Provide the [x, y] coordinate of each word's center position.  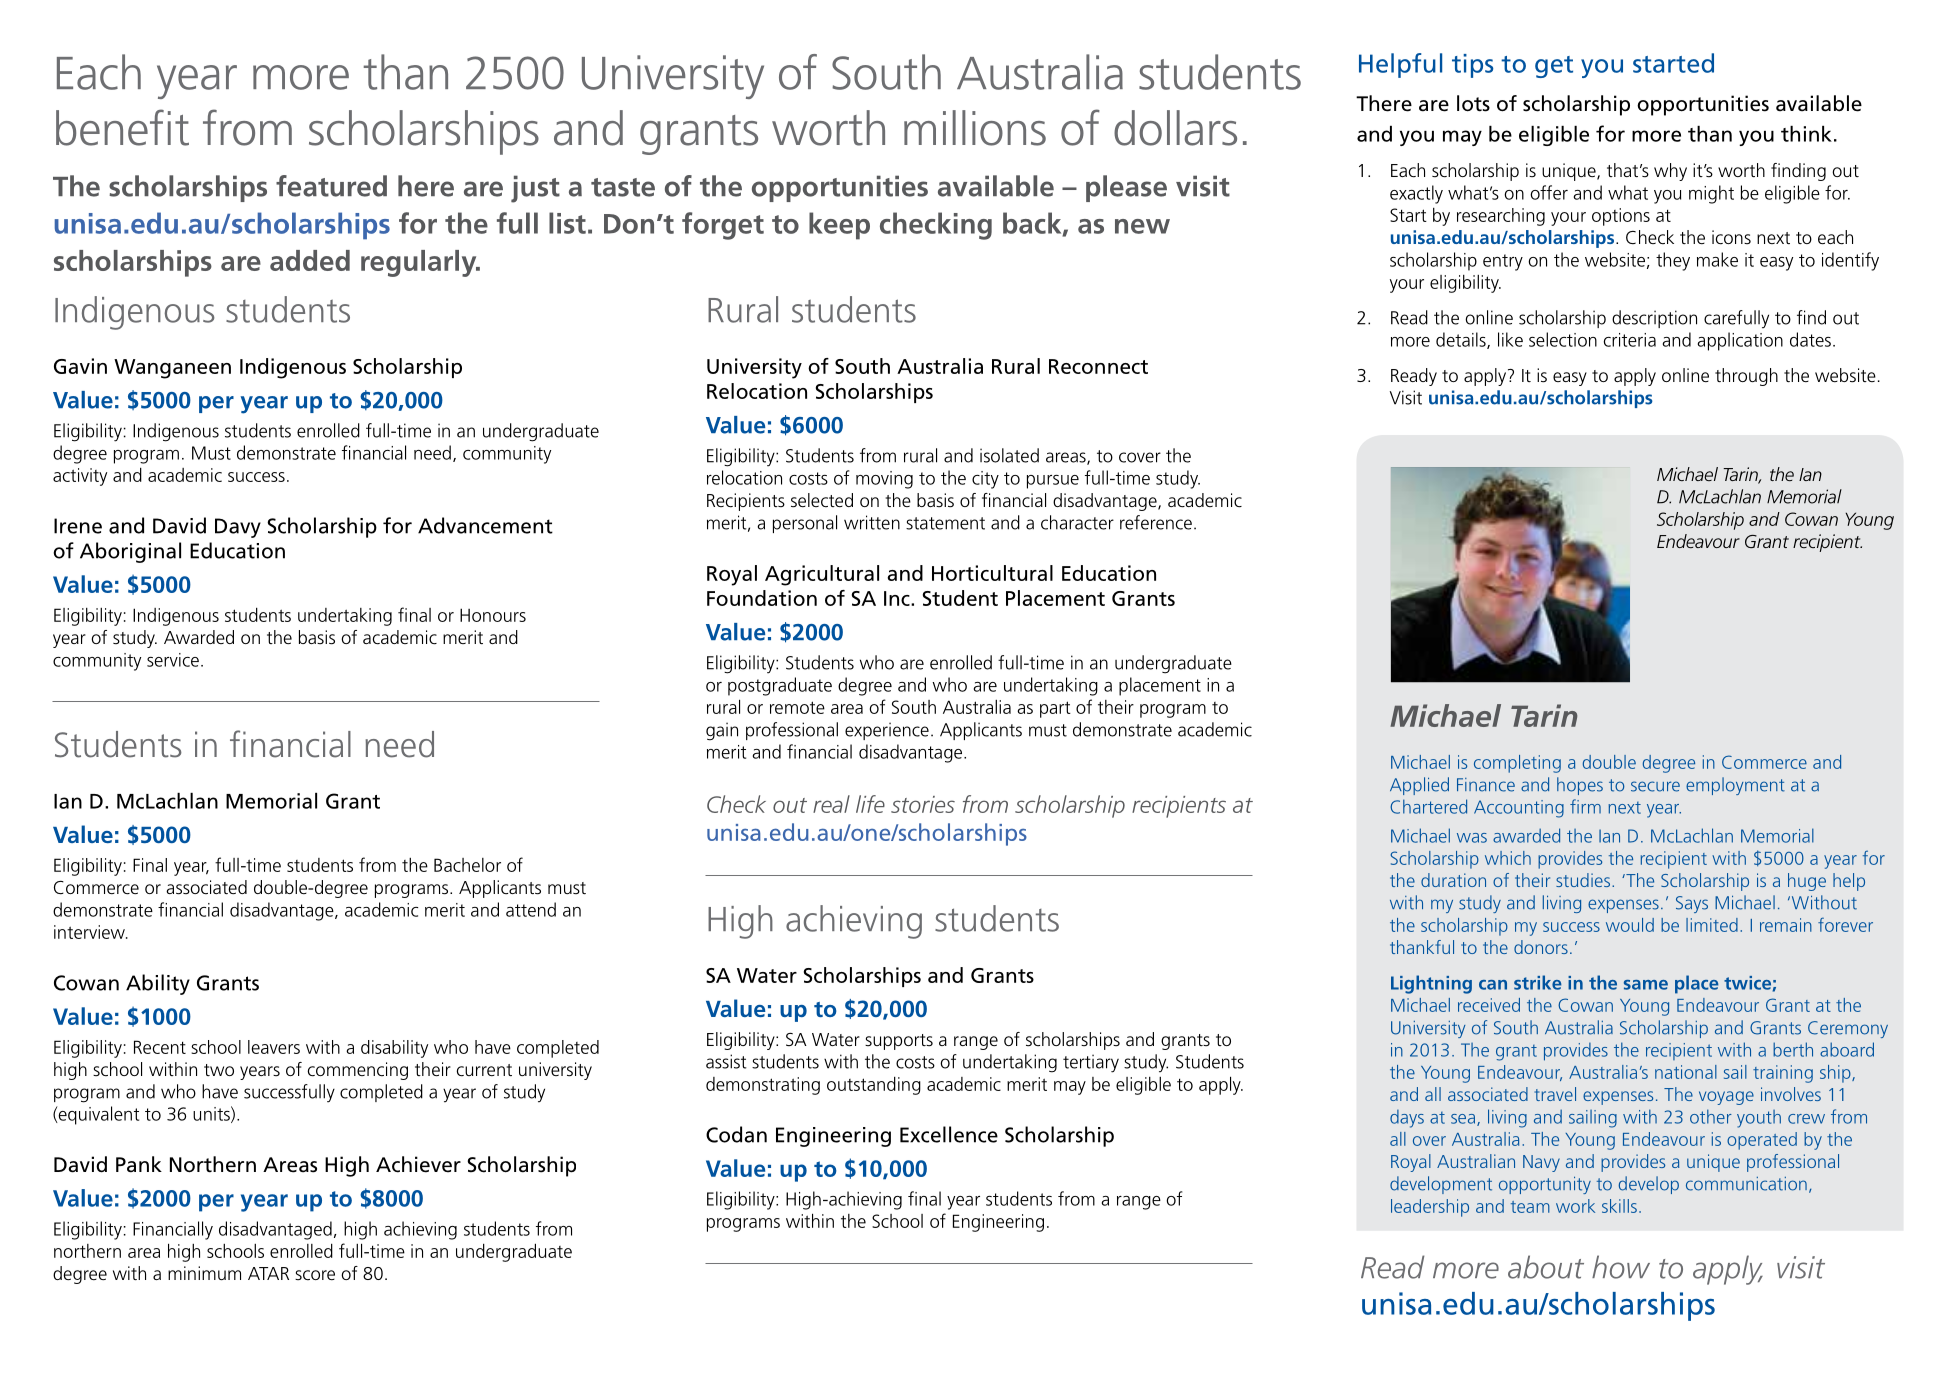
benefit [122, 127]
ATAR [268, 1273]
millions [975, 128]
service [173, 660]
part [1055, 709]
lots [1473, 103]
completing [1517, 764]
